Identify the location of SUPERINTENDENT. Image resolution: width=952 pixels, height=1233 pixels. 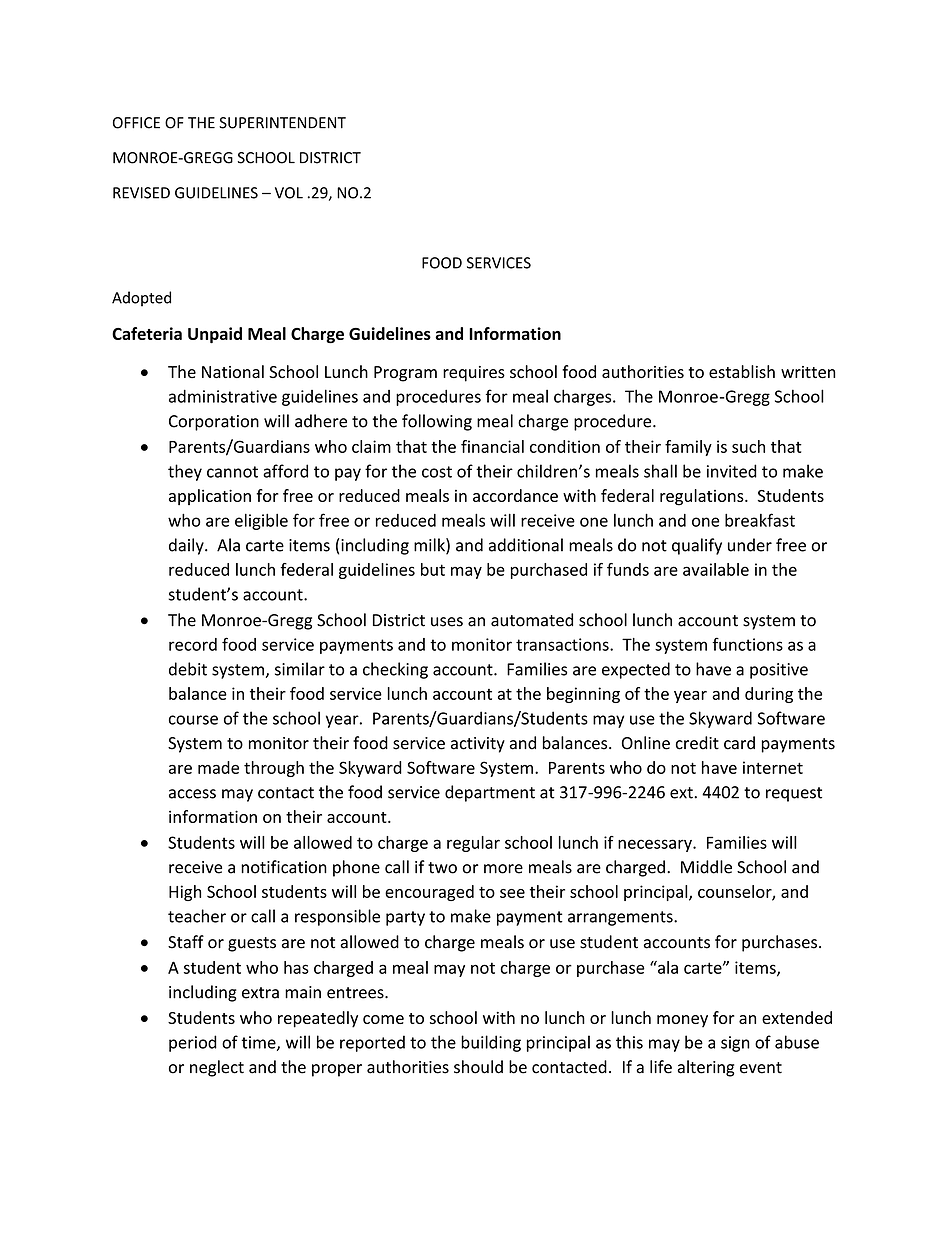
(282, 123).
